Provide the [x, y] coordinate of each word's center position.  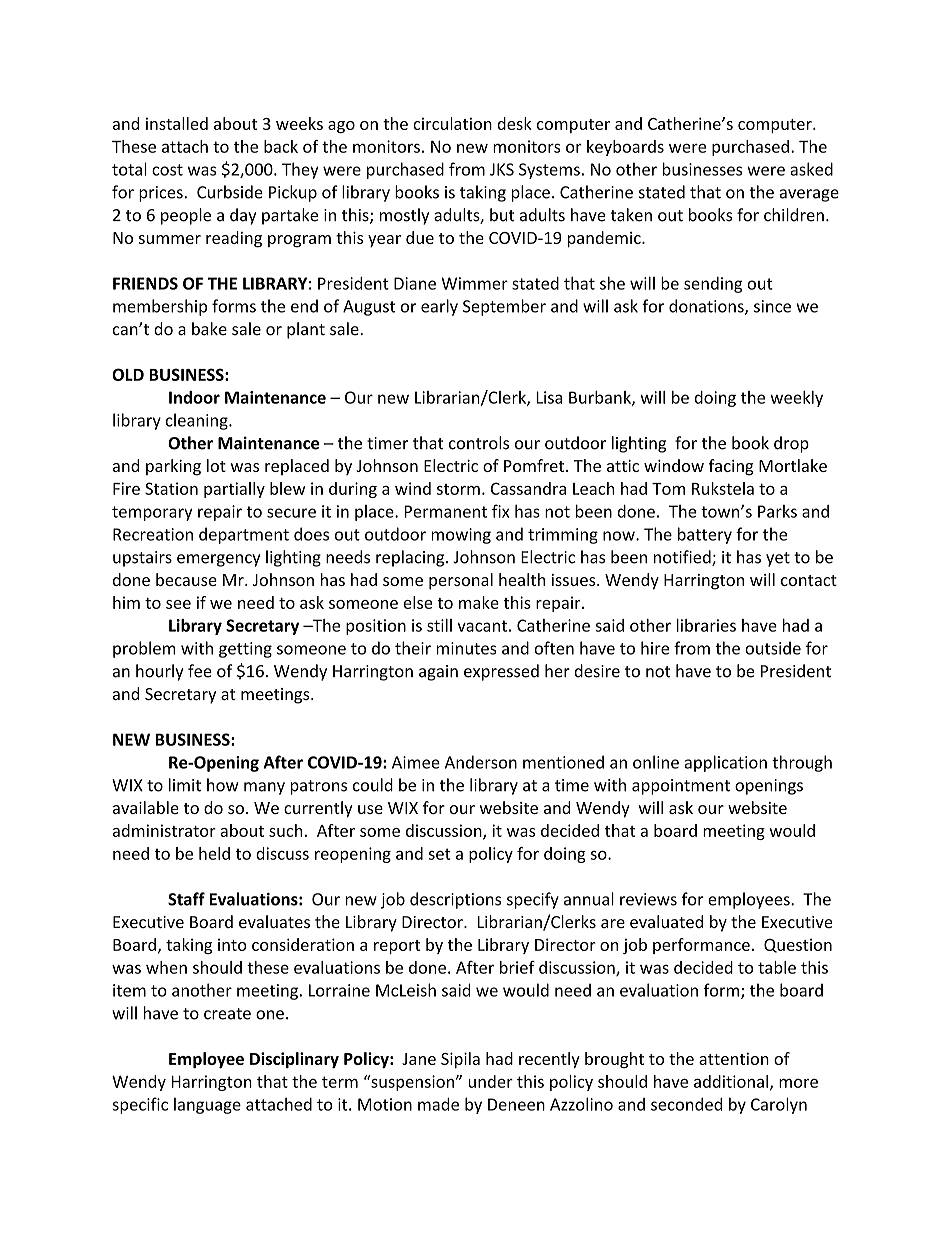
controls [479, 443]
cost [167, 170]
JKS [502, 169]
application [726, 763]
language [207, 1106]
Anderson [481, 762]
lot [216, 465]
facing [731, 467]
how [222, 785]
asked [811, 169]
